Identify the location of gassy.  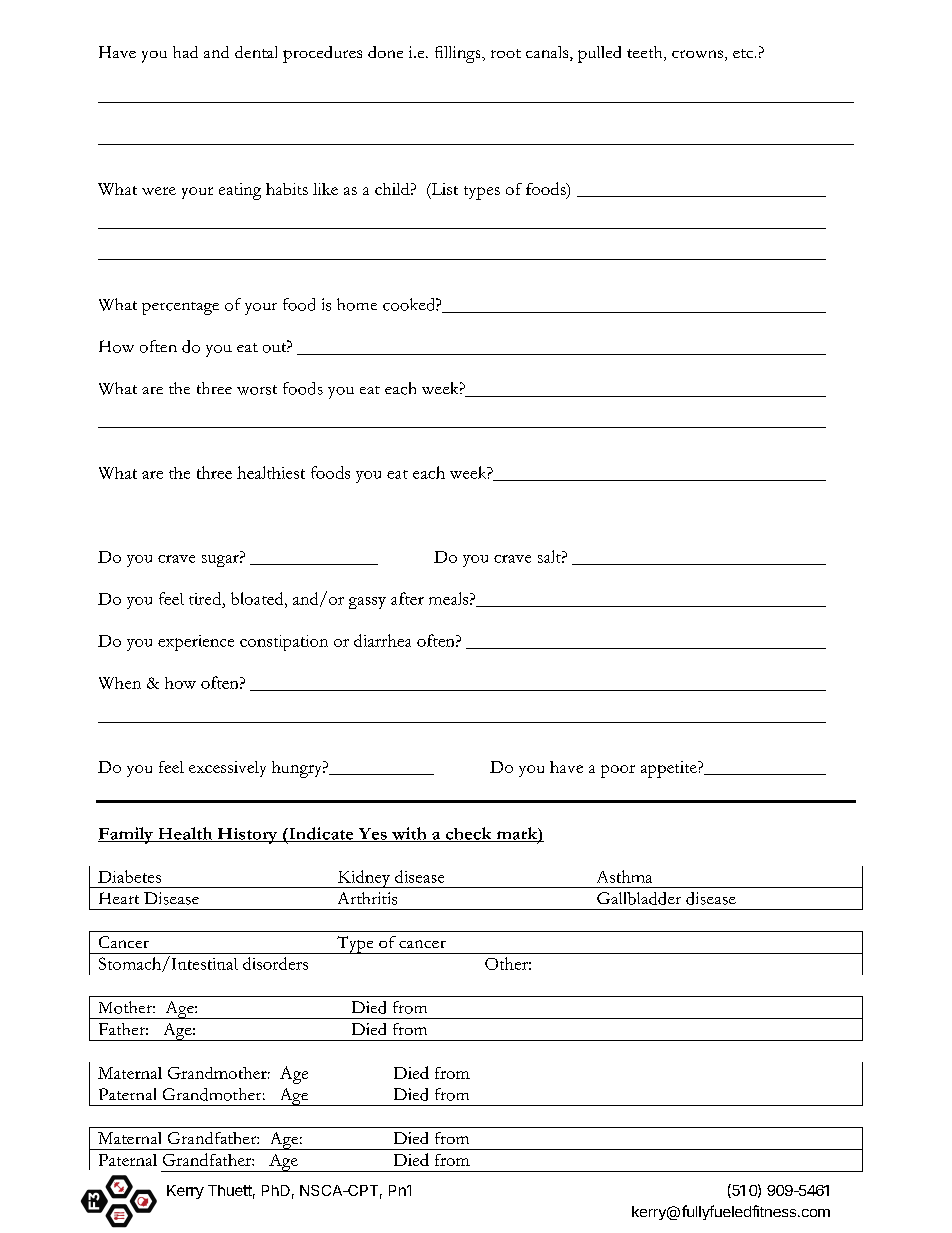
(367, 603).
